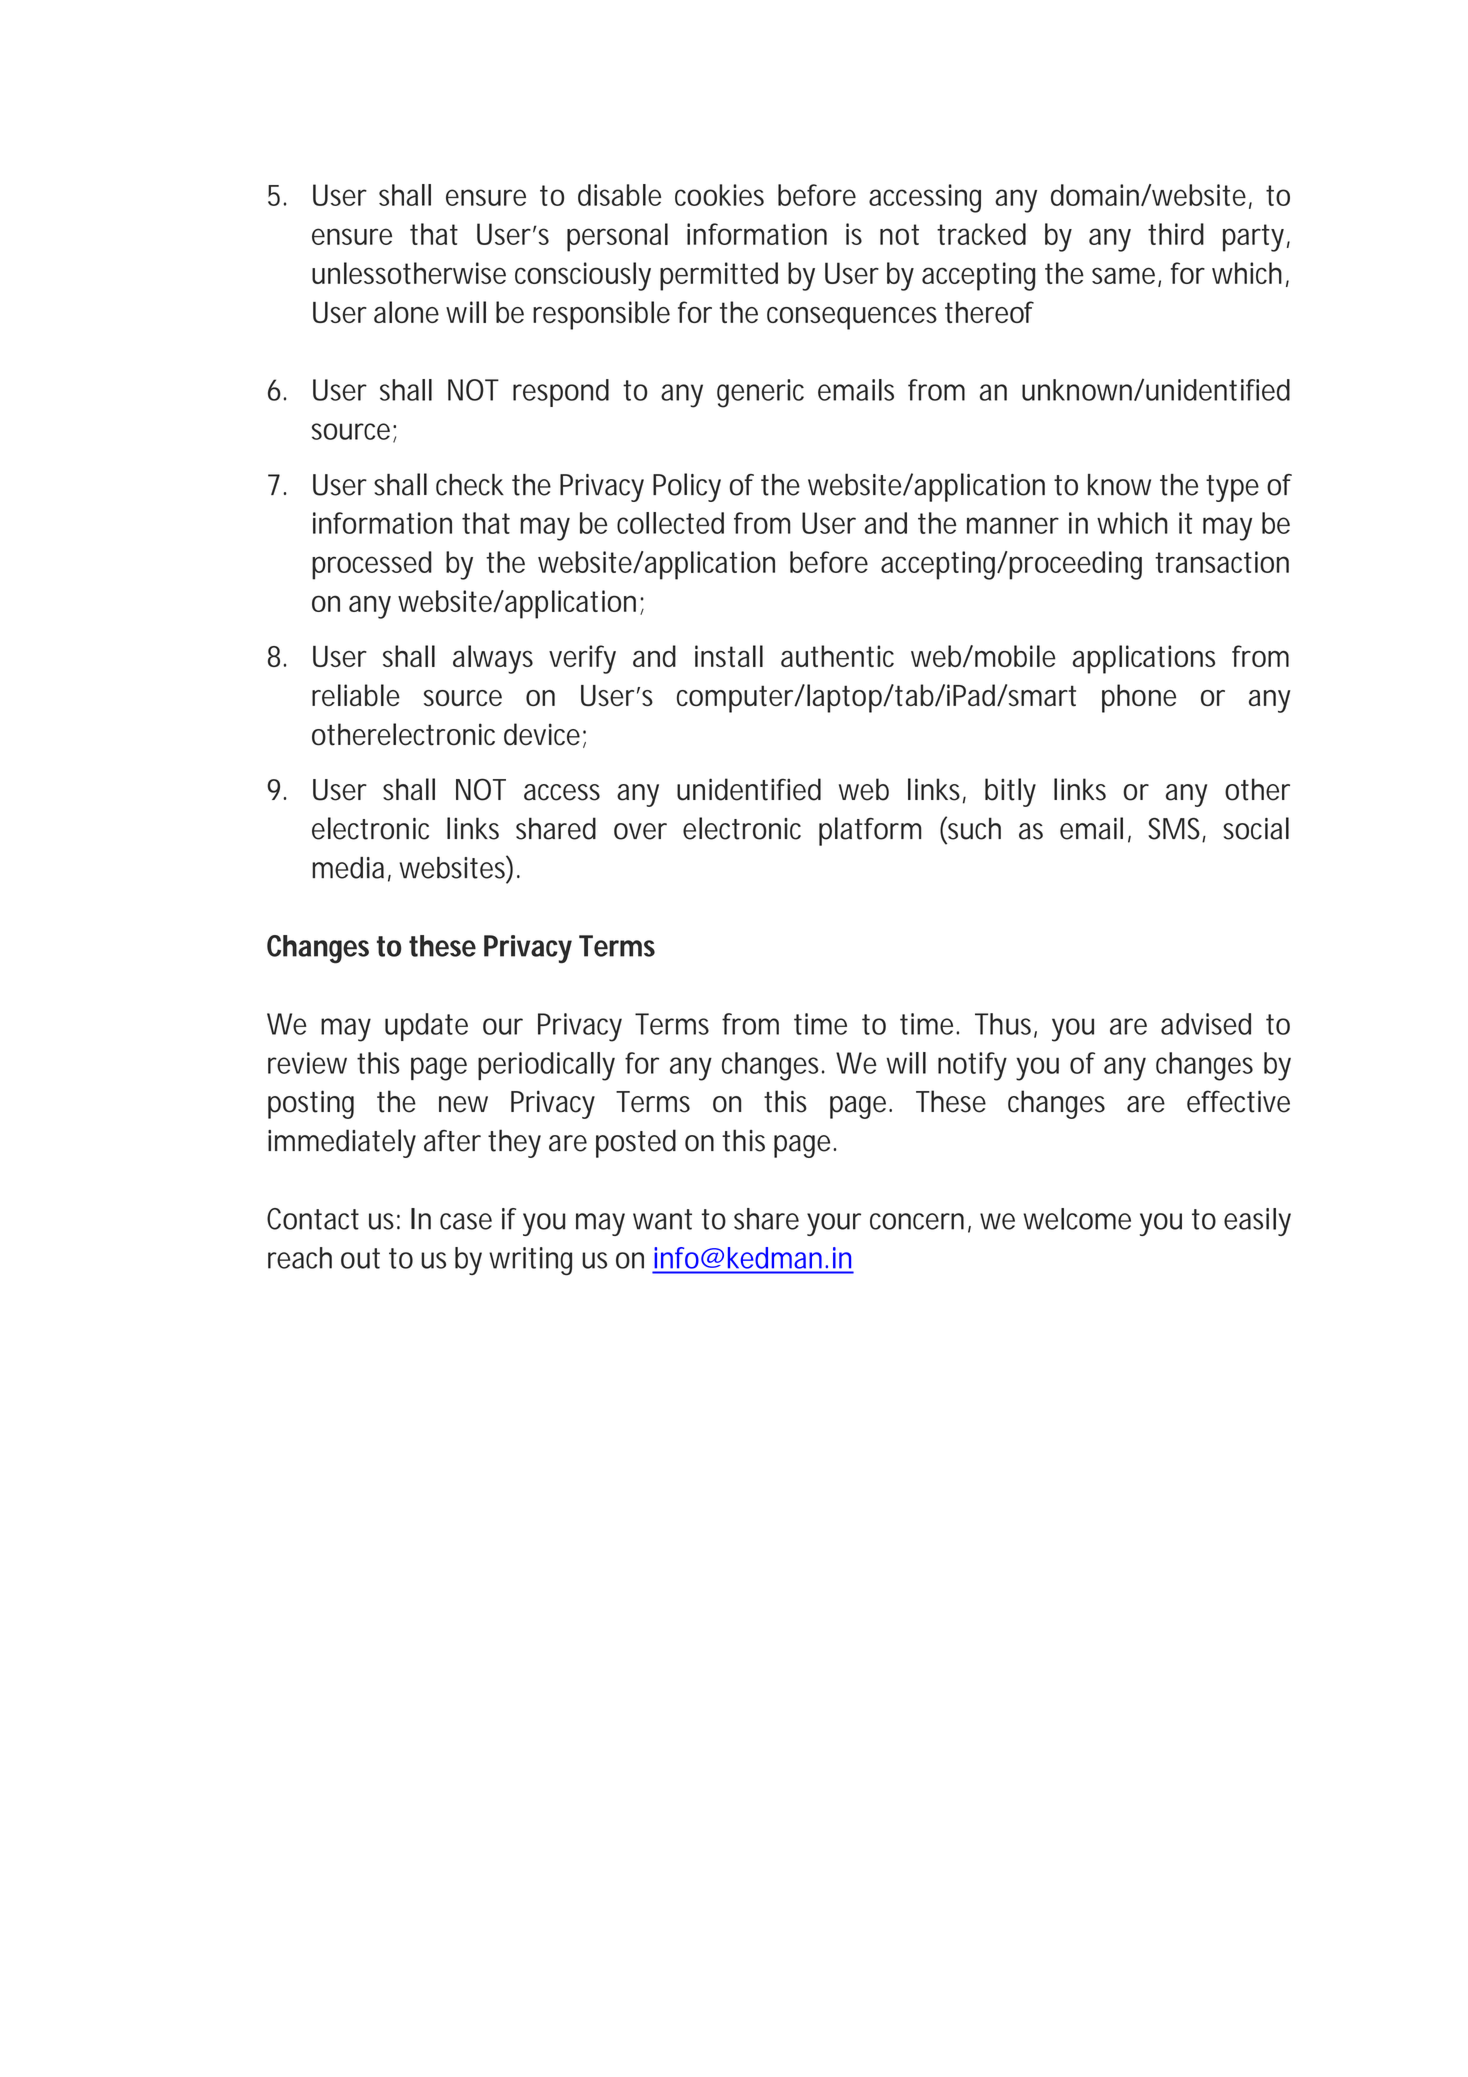 The image size is (1468, 2077). What do you see at coordinates (406, 312) in the screenshot?
I see `alone` at bounding box center [406, 312].
